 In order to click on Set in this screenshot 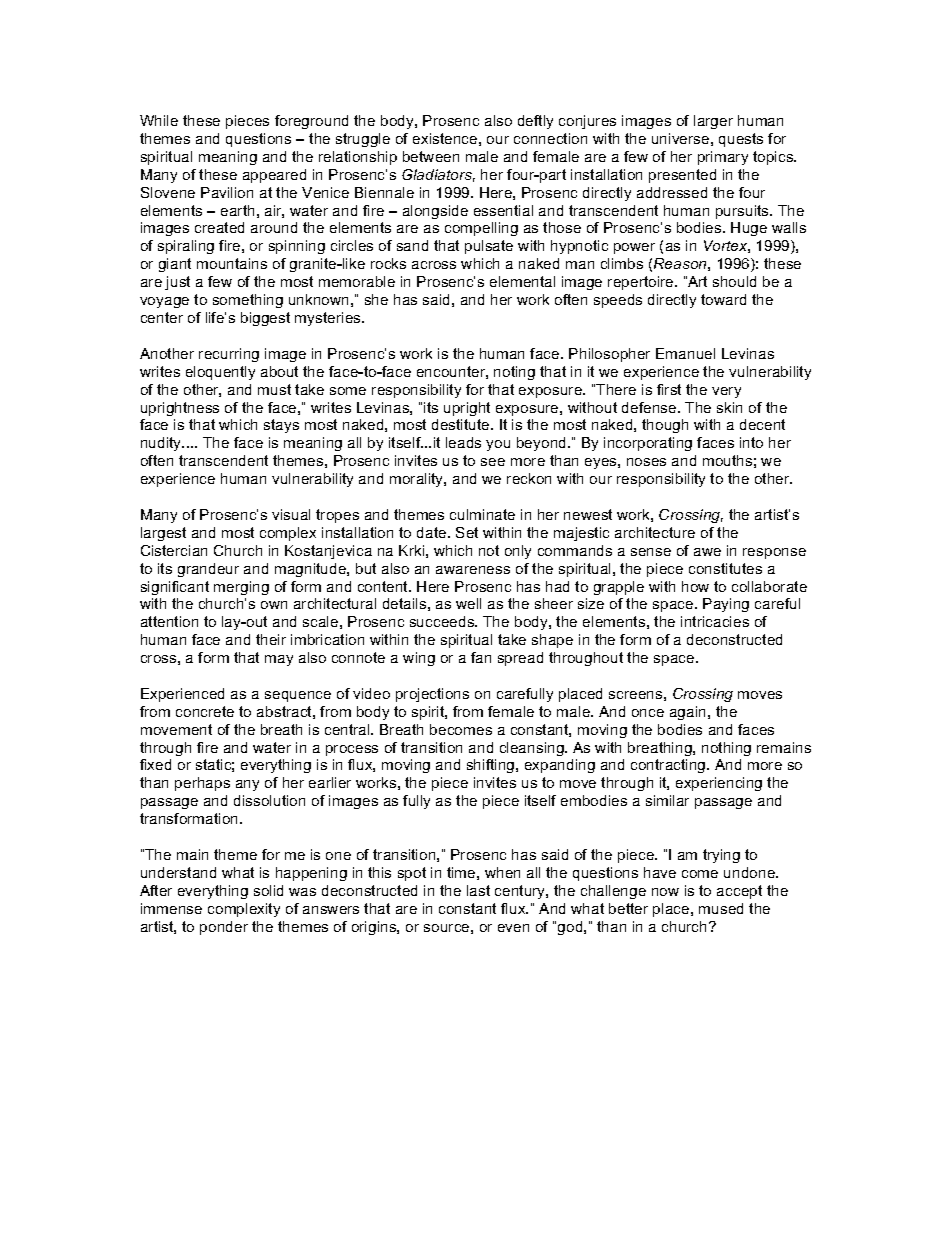, I will do `click(467, 532)`.
